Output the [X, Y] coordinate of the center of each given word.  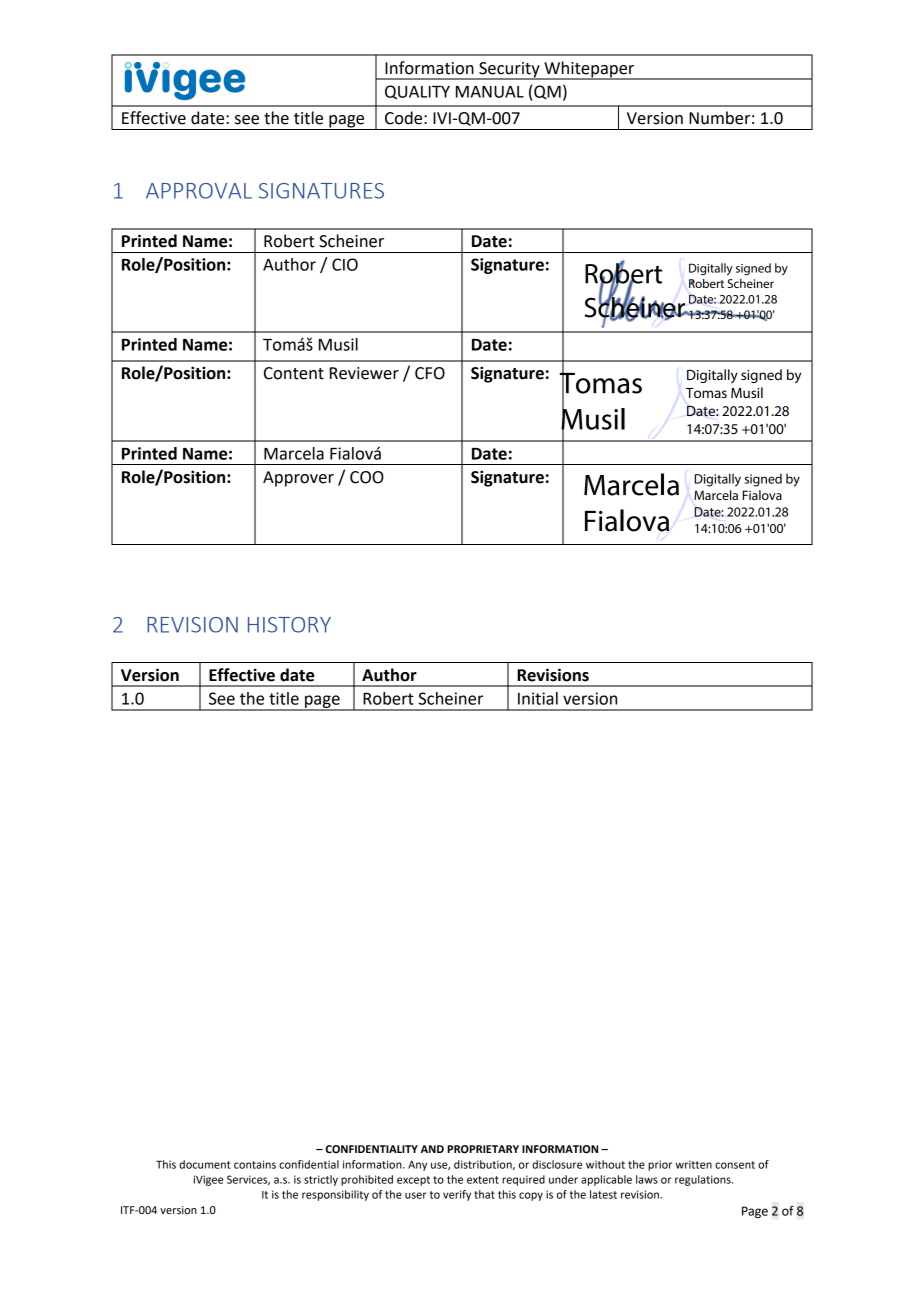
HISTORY [289, 625]
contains [255, 1164]
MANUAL [490, 92]
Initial [538, 698]
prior [660, 1165]
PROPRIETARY [483, 1149]
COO [367, 477]
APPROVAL [199, 191]
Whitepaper [589, 70]
